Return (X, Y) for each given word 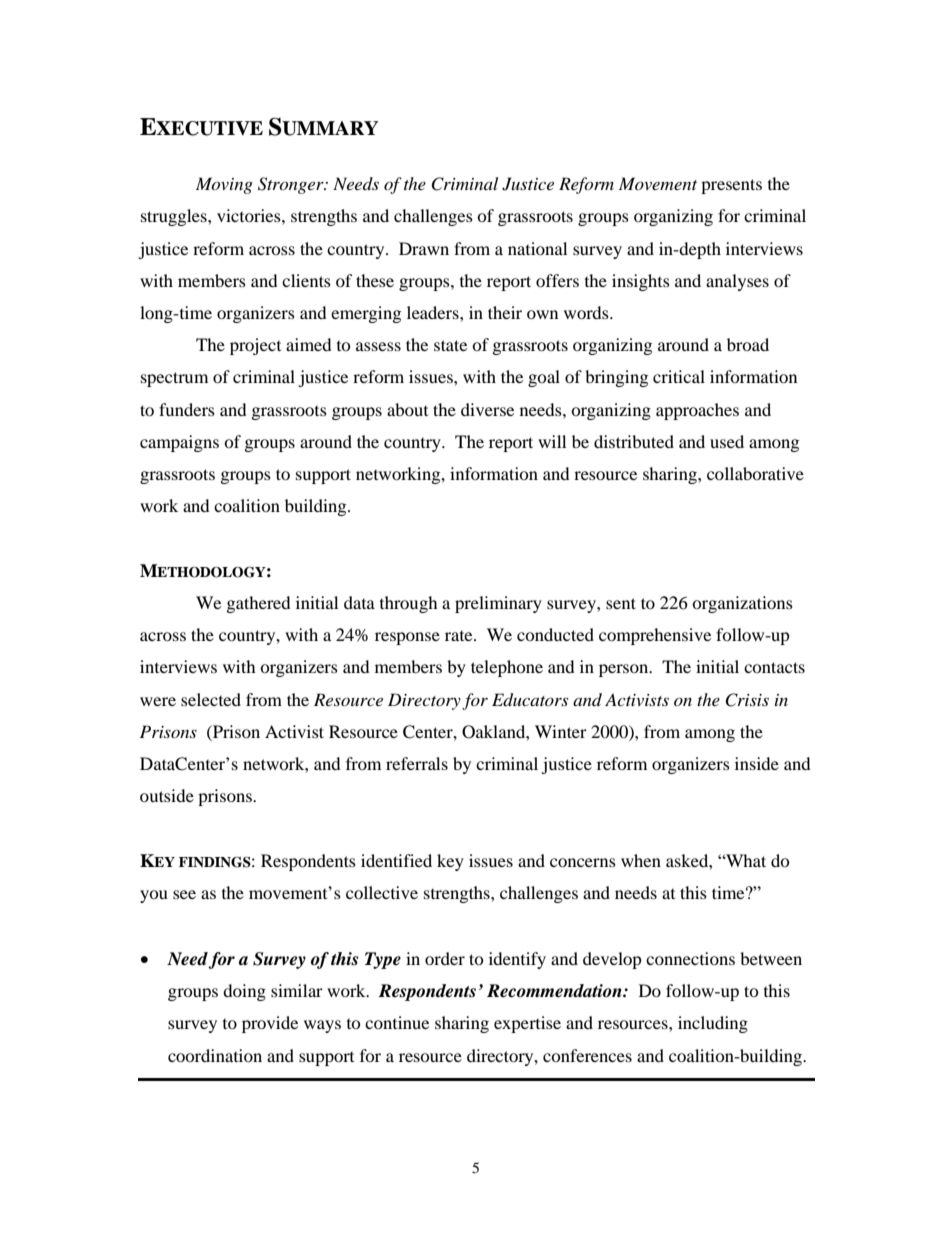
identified (396, 860)
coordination (215, 1055)
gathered (259, 604)
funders (187, 409)
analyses (737, 282)
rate (460, 636)
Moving (224, 185)
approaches (697, 411)
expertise (527, 1024)
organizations (742, 604)
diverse (487, 409)
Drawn (424, 248)
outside (167, 795)
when (641, 860)
